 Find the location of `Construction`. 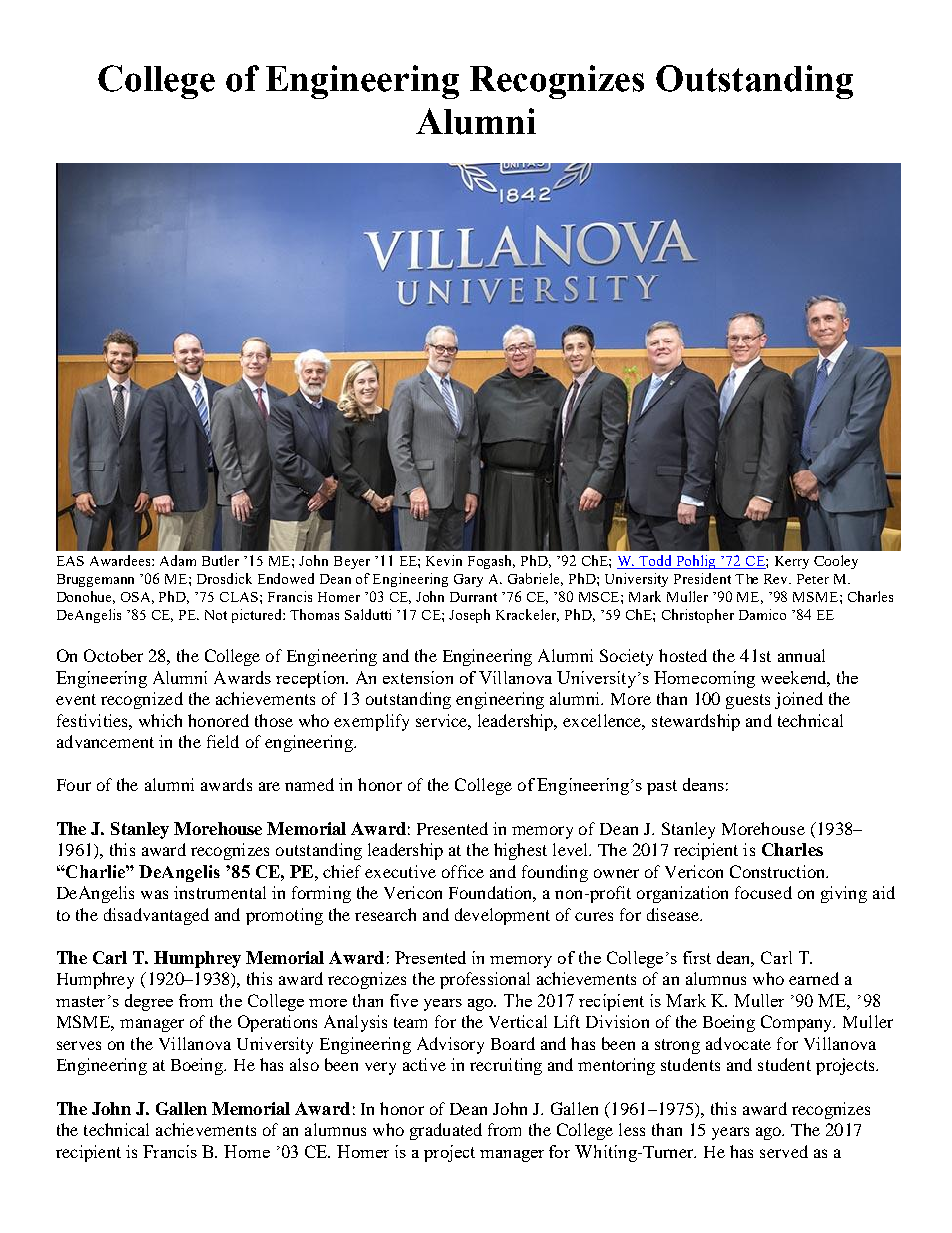

Construction is located at coordinates (779, 871).
